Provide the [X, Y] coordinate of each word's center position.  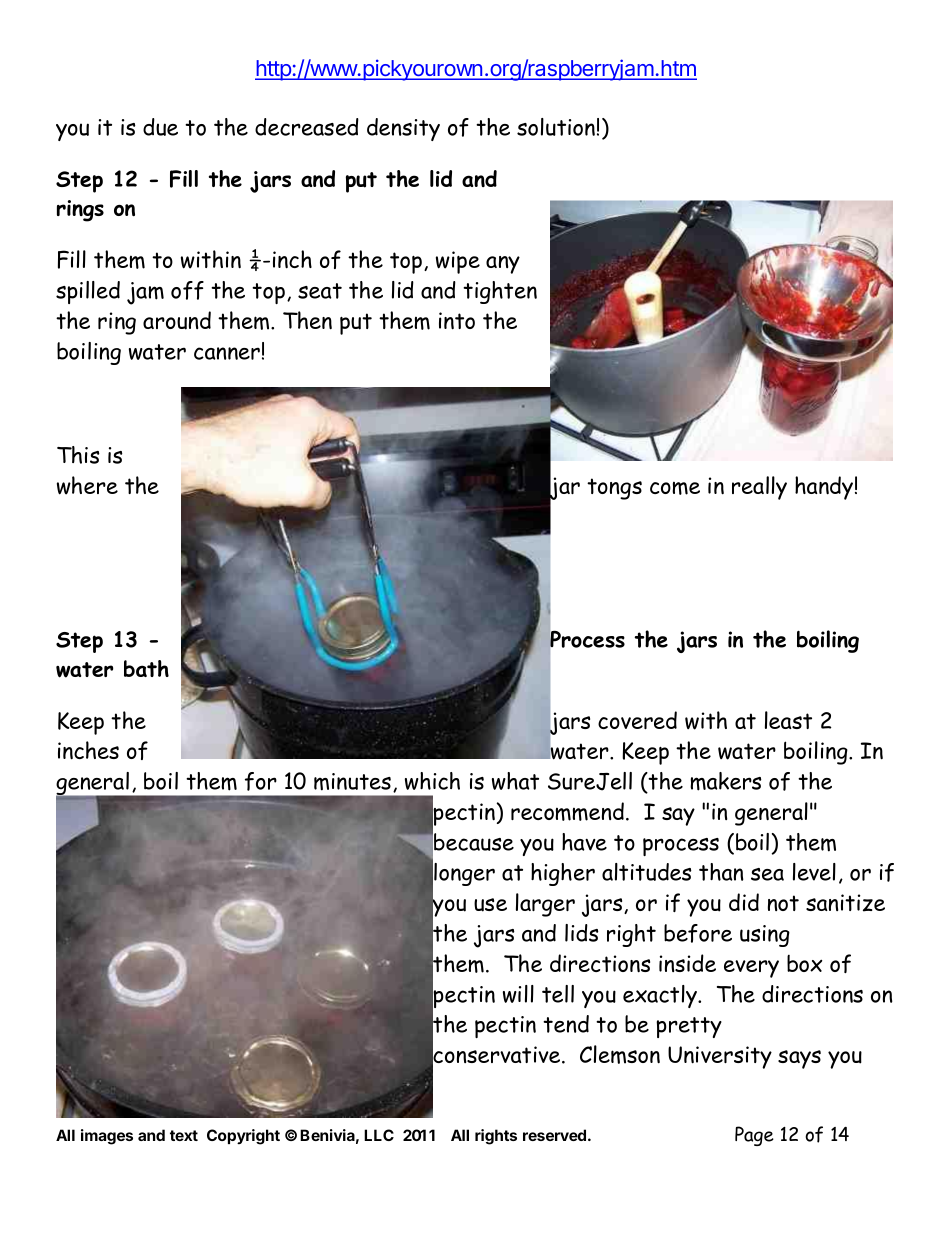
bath [146, 668]
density [403, 129]
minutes [352, 782]
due [160, 127]
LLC [379, 1135]
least [788, 720]
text [184, 1135]
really [759, 488]
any [503, 265]
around [177, 320]
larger [545, 905]
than [721, 872]
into [457, 321]
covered [637, 720]
